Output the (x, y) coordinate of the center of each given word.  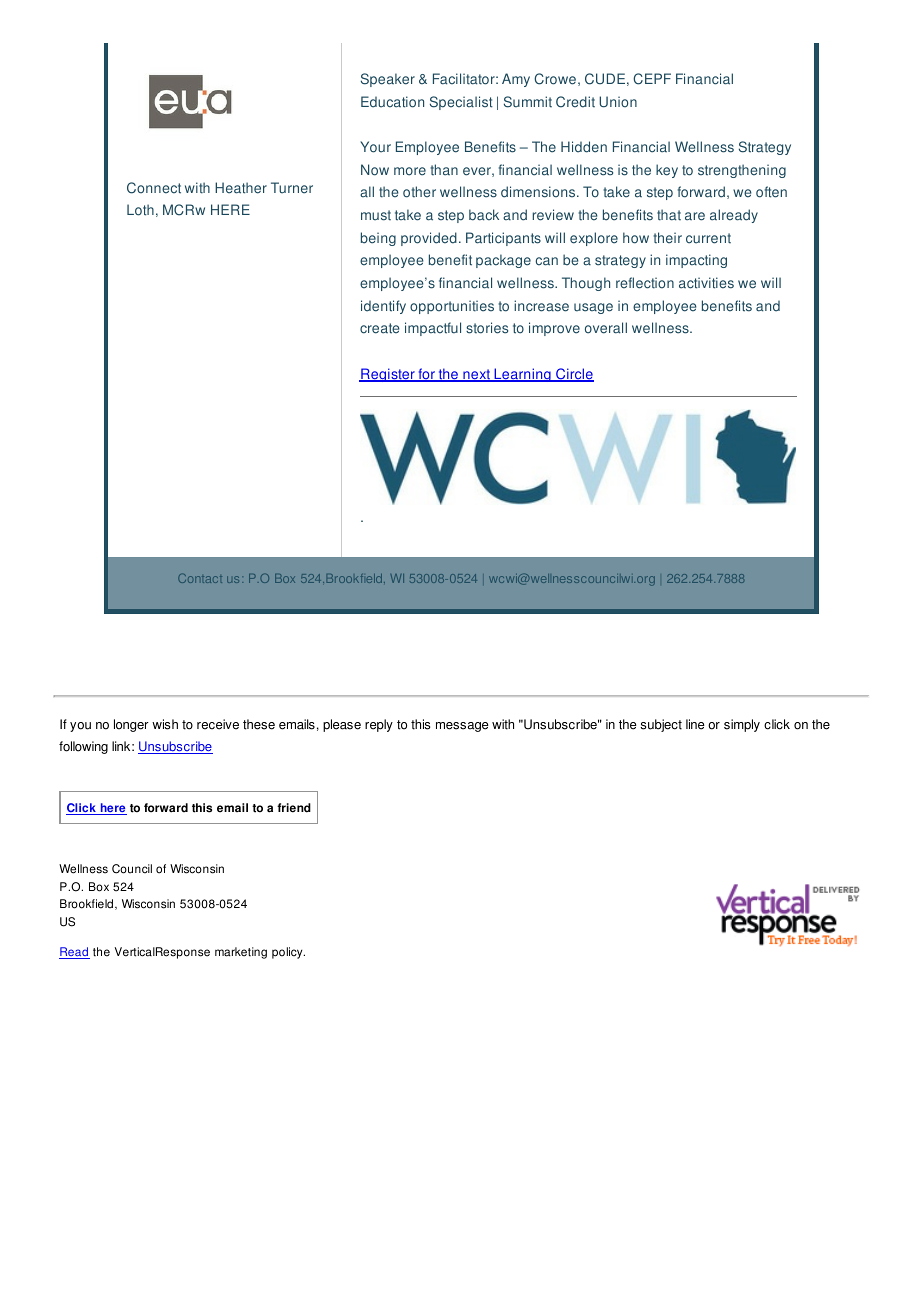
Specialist (461, 103)
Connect (154, 188)
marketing (241, 953)
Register (388, 375)
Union (618, 102)
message (462, 727)
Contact (200, 578)
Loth (140, 210)
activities (706, 283)
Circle (574, 375)
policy (288, 953)
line (695, 724)
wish (165, 724)
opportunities (452, 307)
